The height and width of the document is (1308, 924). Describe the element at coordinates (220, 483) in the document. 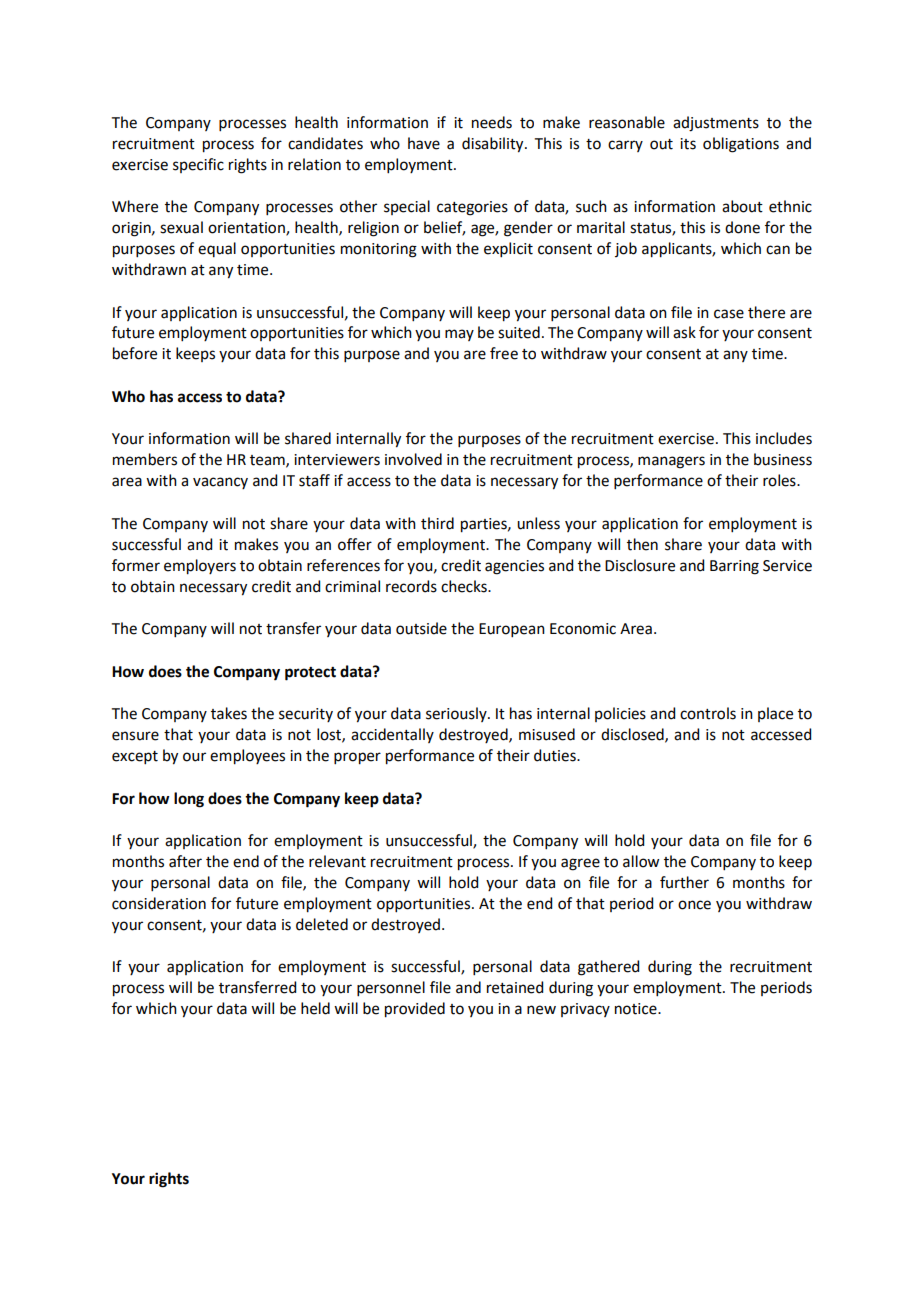

I see `vacancy` at that location.
